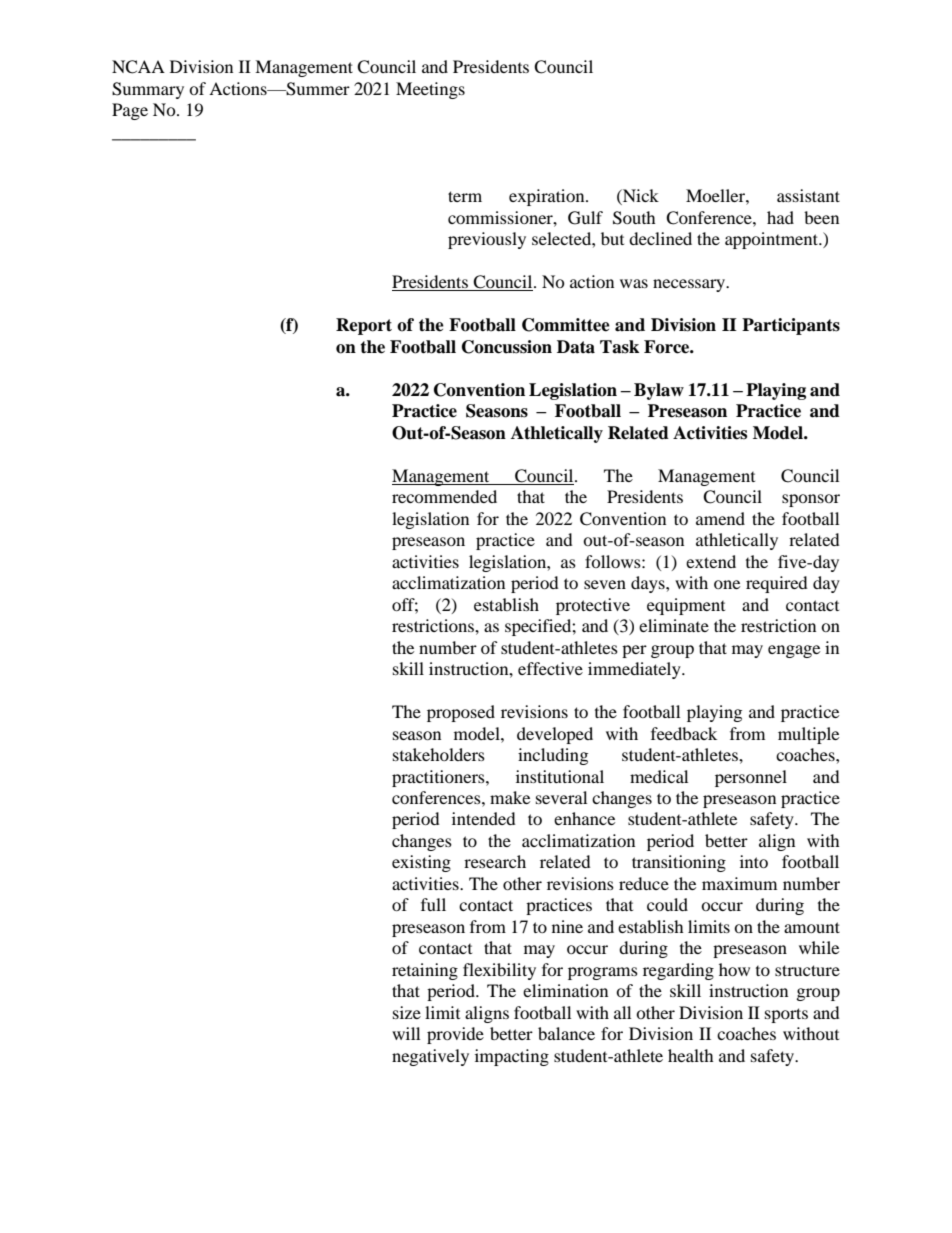  What do you see at coordinates (808, 195) in the screenshot?
I see `assistant` at bounding box center [808, 195].
